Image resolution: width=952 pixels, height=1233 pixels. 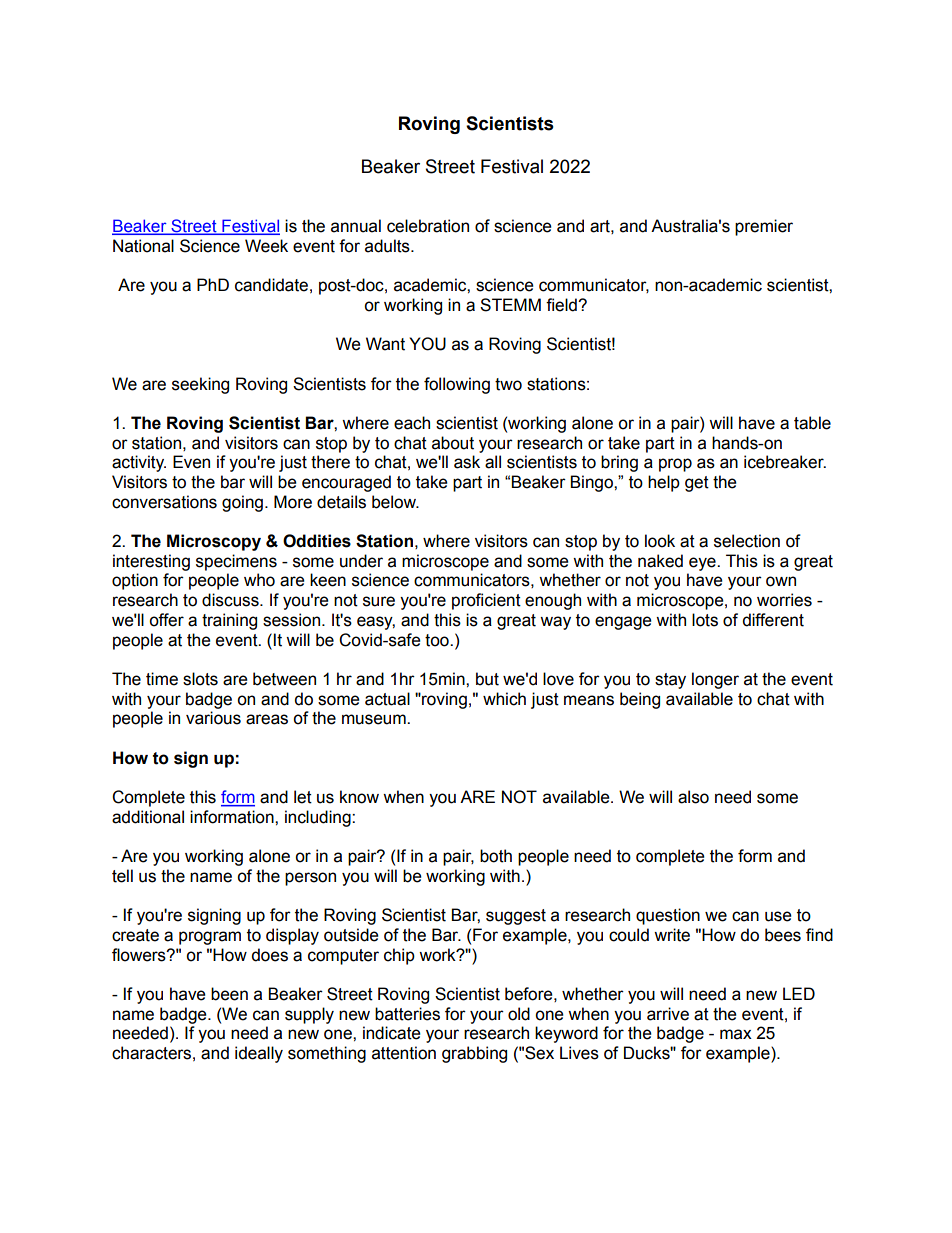 I want to click on also, so click(x=693, y=797).
